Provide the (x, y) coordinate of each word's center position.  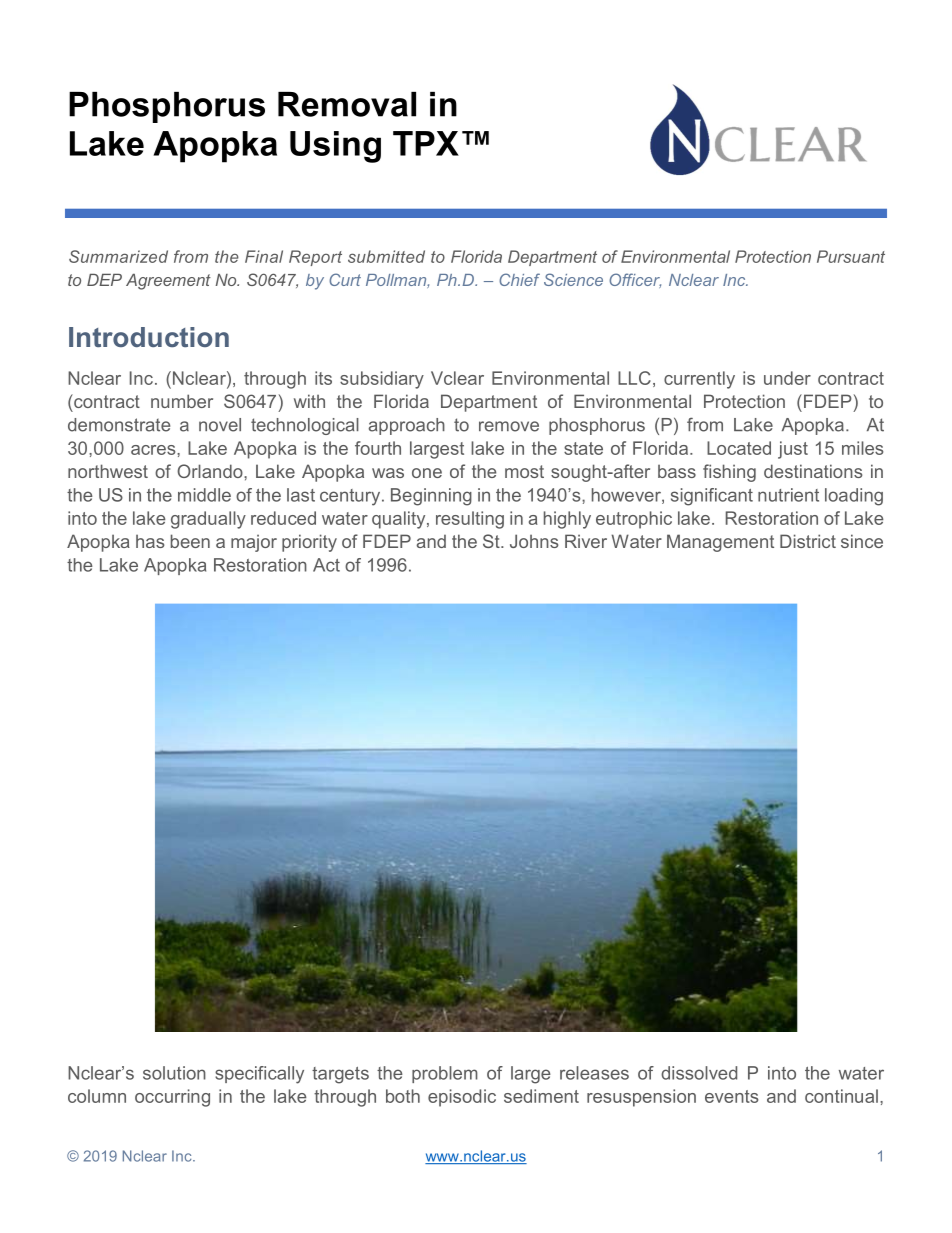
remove (509, 426)
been (190, 541)
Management (720, 543)
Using (335, 147)
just (793, 450)
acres (154, 450)
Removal (347, 104)
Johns (534, 541)
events (731, 1096)
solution (174, 1073)
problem (445, 1074)
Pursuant (851, 256)
